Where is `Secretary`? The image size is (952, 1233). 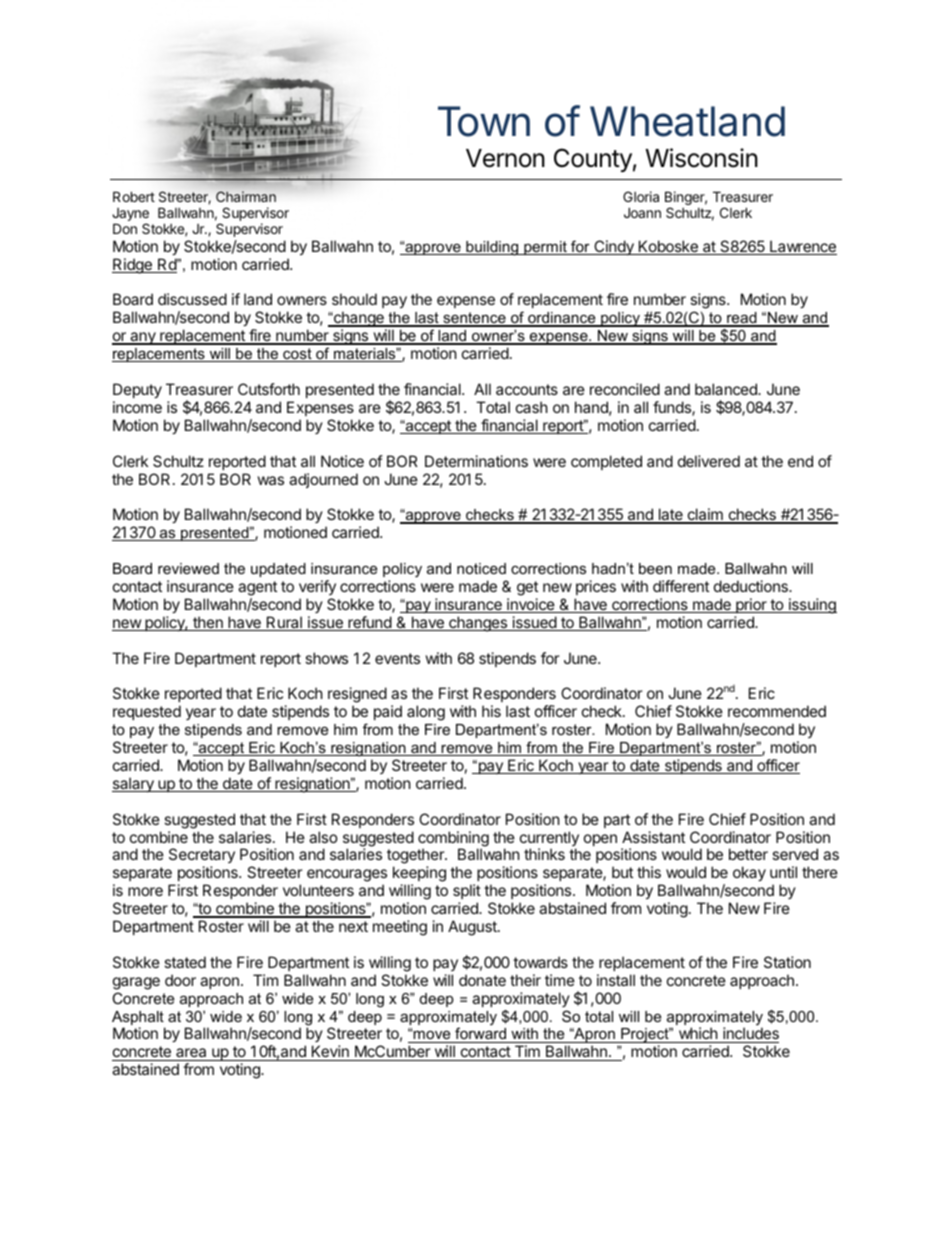 Secretary is located at coordinates (202, 857).
